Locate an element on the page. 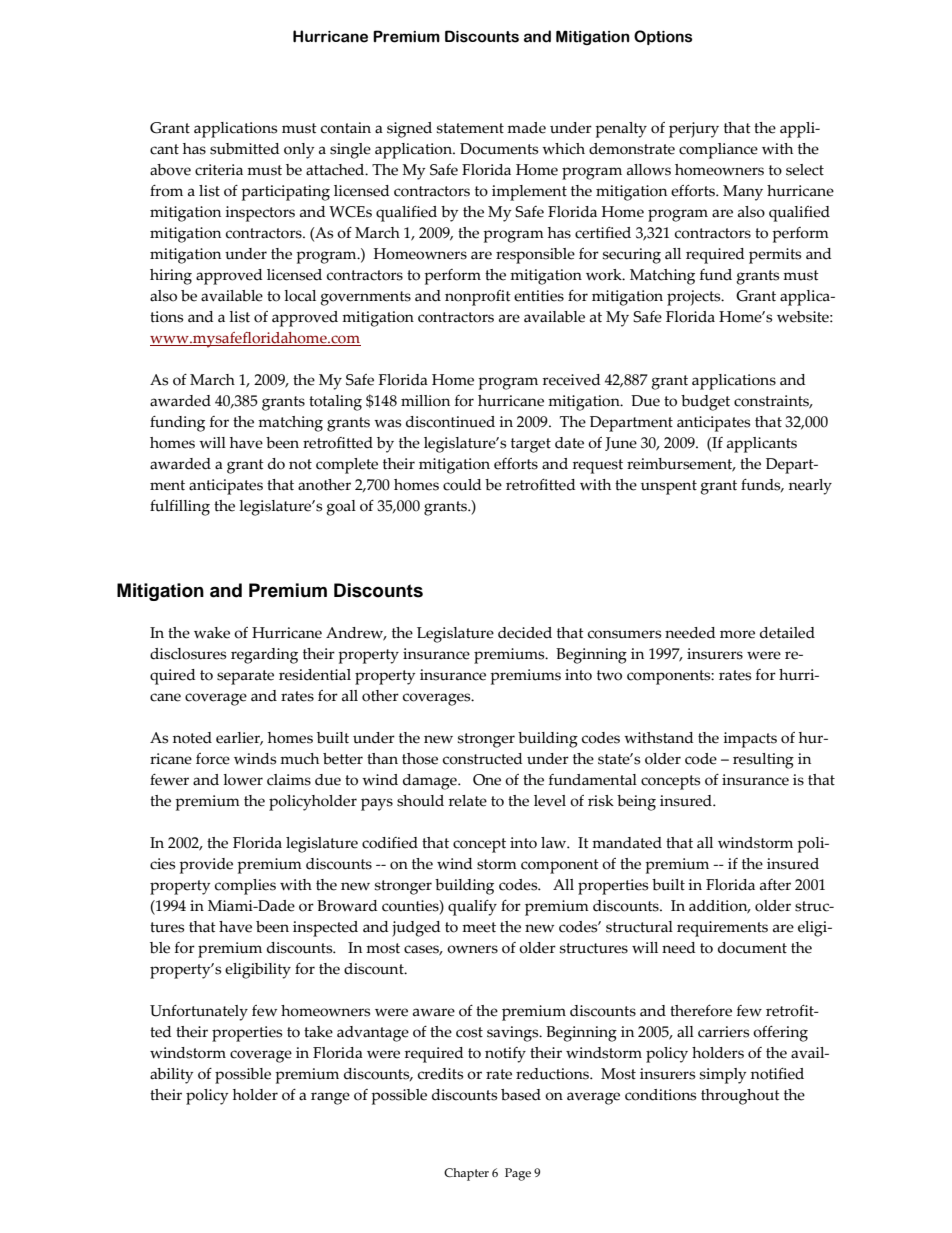 This image has height=1233, width=952. lower is located at coordinates (243, 780).
